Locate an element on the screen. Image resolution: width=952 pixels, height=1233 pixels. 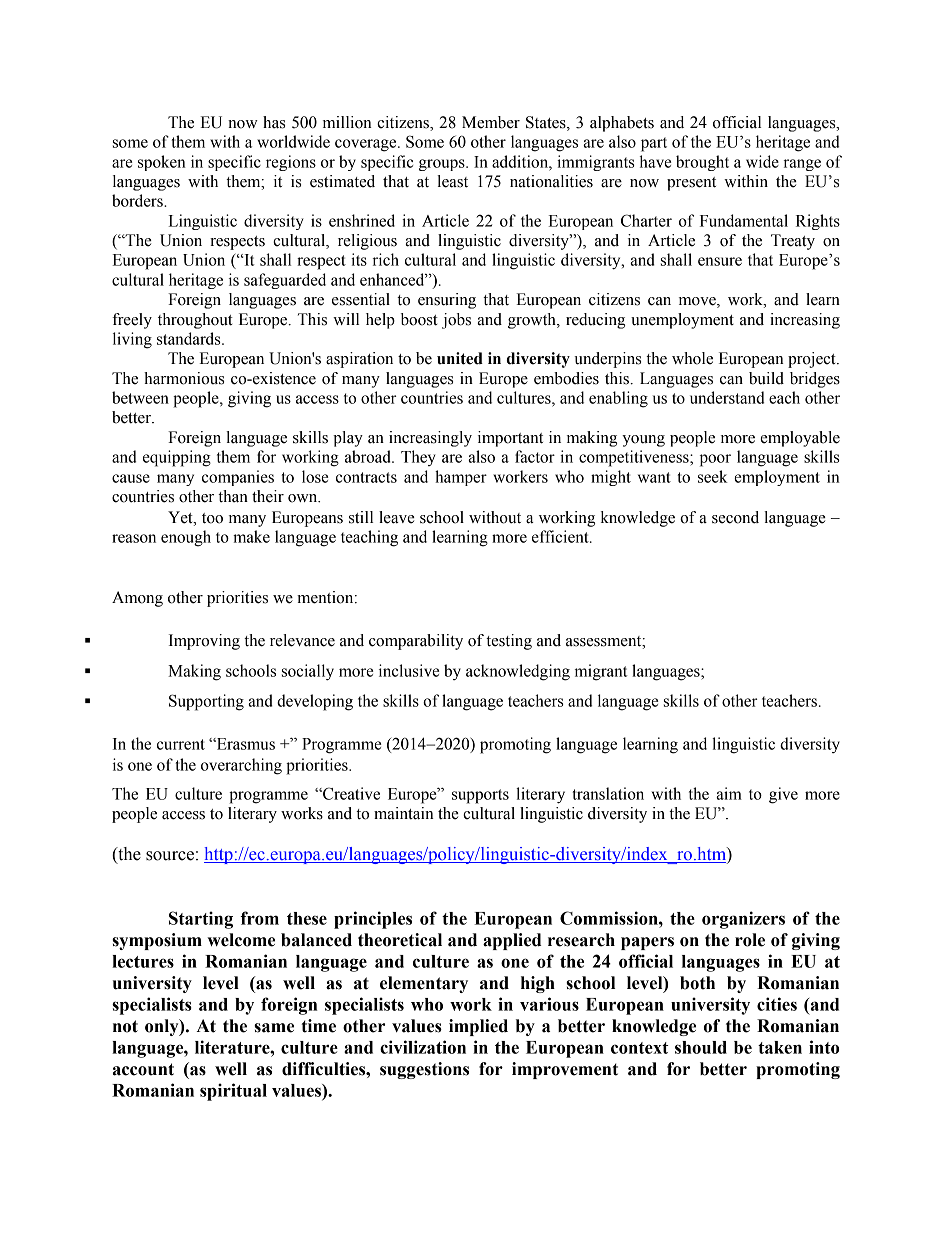
brought is located at coordinates (702, 163).
